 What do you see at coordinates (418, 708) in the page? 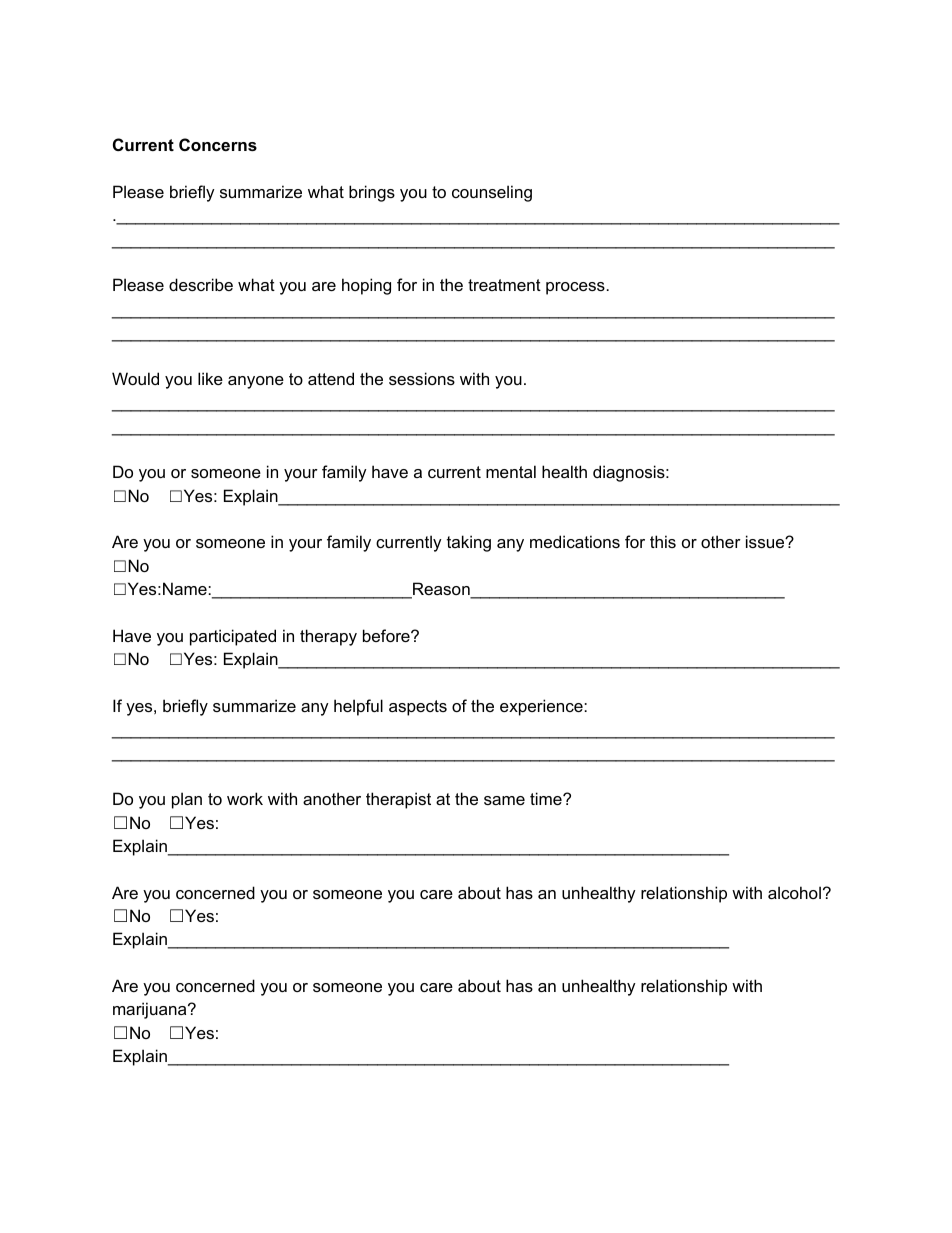
I see `aspects` at bounding box center [418, 708].
